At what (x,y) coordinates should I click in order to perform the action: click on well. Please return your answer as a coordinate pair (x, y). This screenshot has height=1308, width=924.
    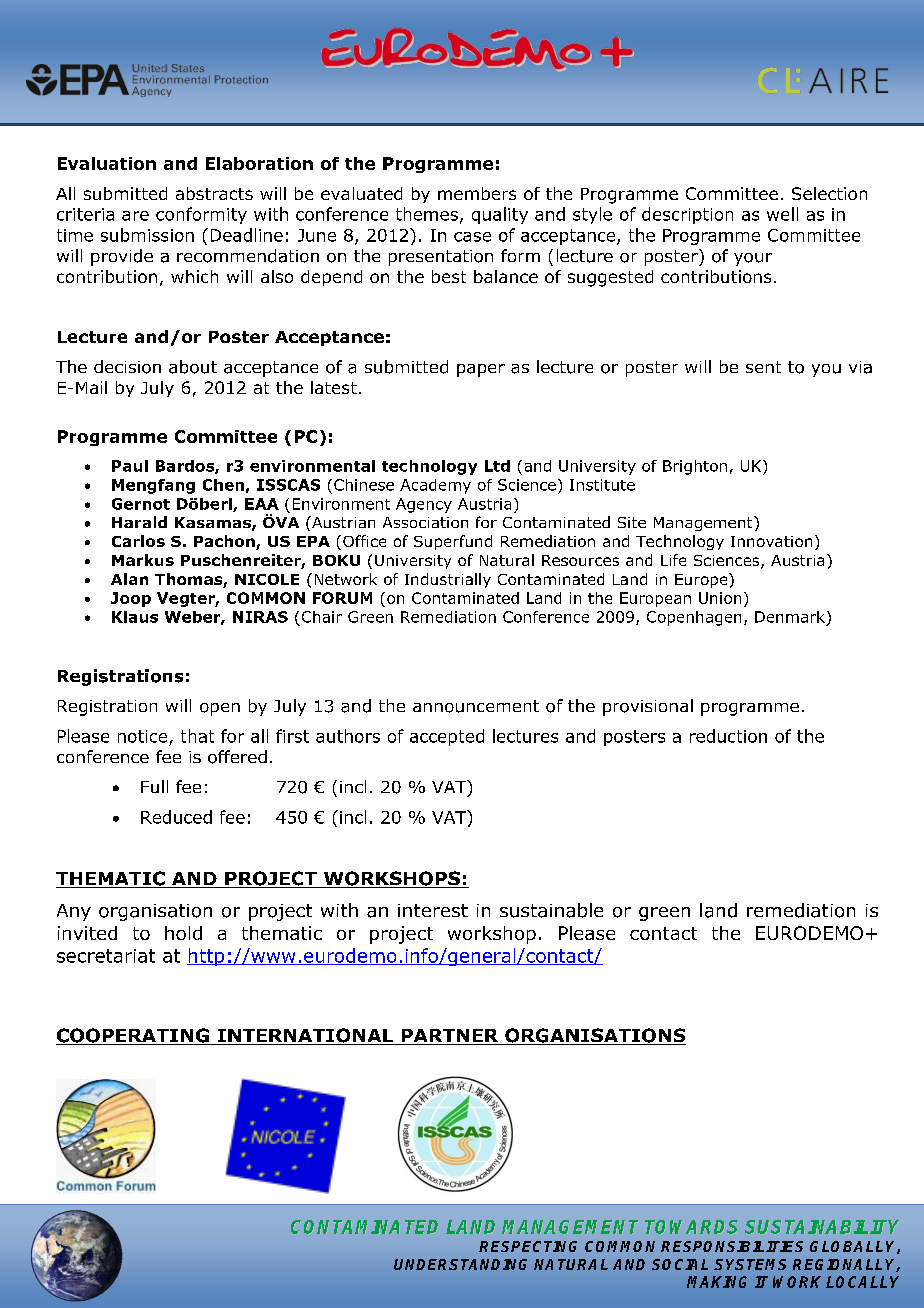
    Looking at the image, I should click on (782, 214).
